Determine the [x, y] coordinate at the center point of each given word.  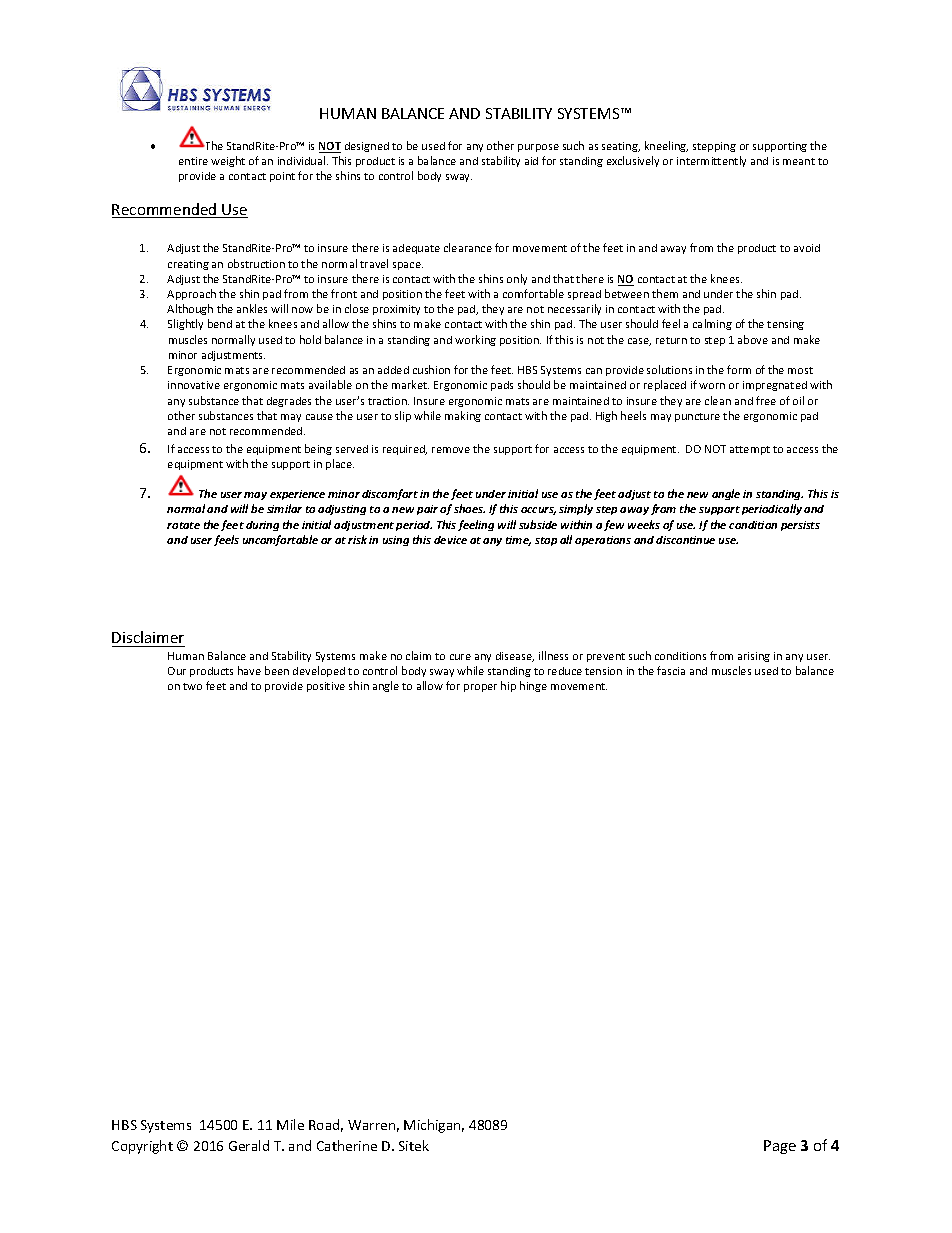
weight [228, 161]
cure [460, 657]
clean [718, 400]
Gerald [249, 1145]
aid [531, 161]
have [249, 670]
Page [780, 1147]
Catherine [347, 1145]
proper [480, 688]
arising [754, 657]
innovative [194, 385]
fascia [671, 670]
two [192, 686]
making [463, 416]
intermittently [711, 161]
